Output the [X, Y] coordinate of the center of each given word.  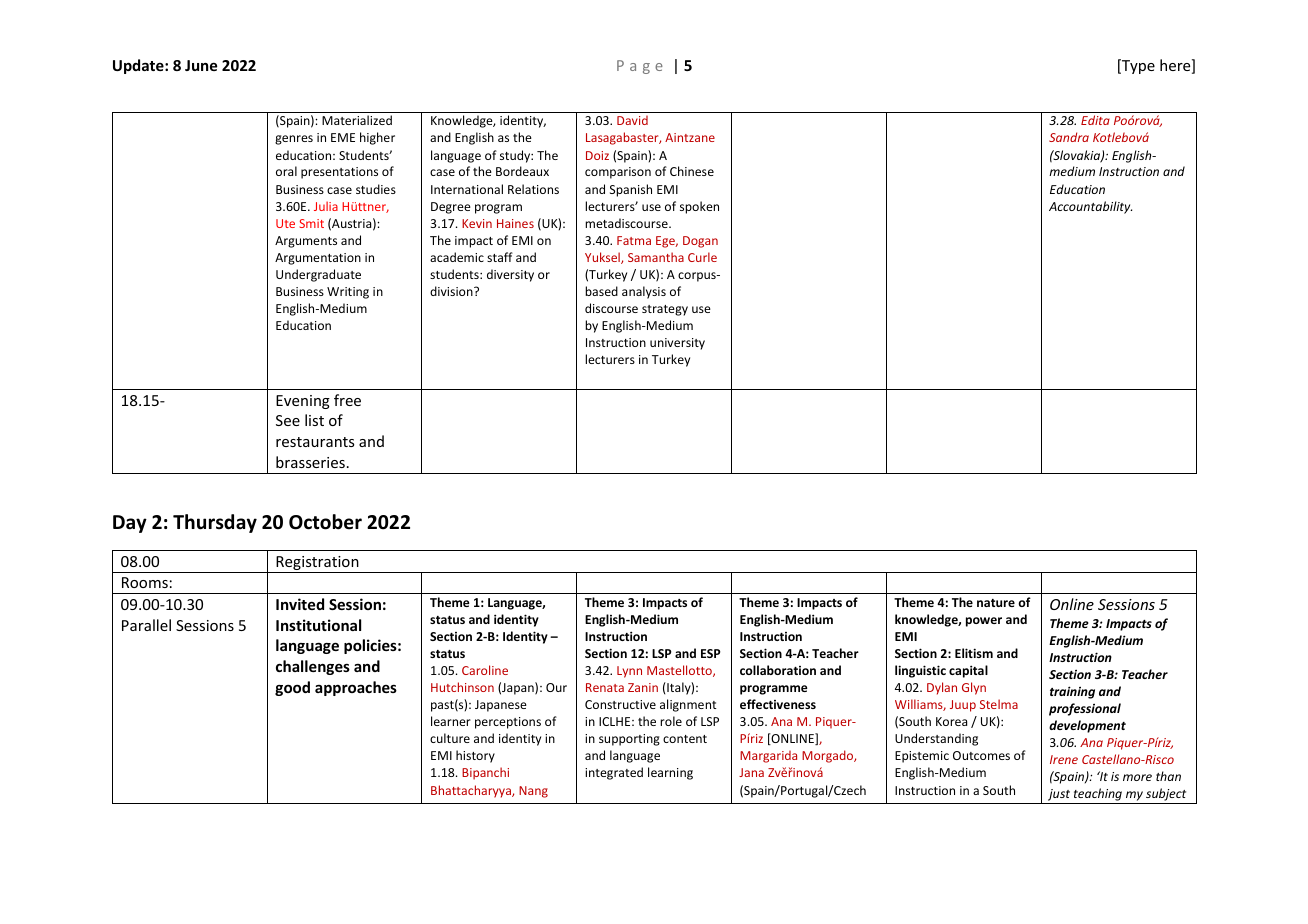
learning [670, 773]
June [201, 65]
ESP [710, 653]
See [288, 420]
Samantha [656, 257]
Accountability [1090, 207]
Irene [1064, 759]
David [632, 120]
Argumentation [318, 259]
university [677, 344]
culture [450, 738]
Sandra [1069, 137]
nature [996, 603]
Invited [300, 604]
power [984, 622]
